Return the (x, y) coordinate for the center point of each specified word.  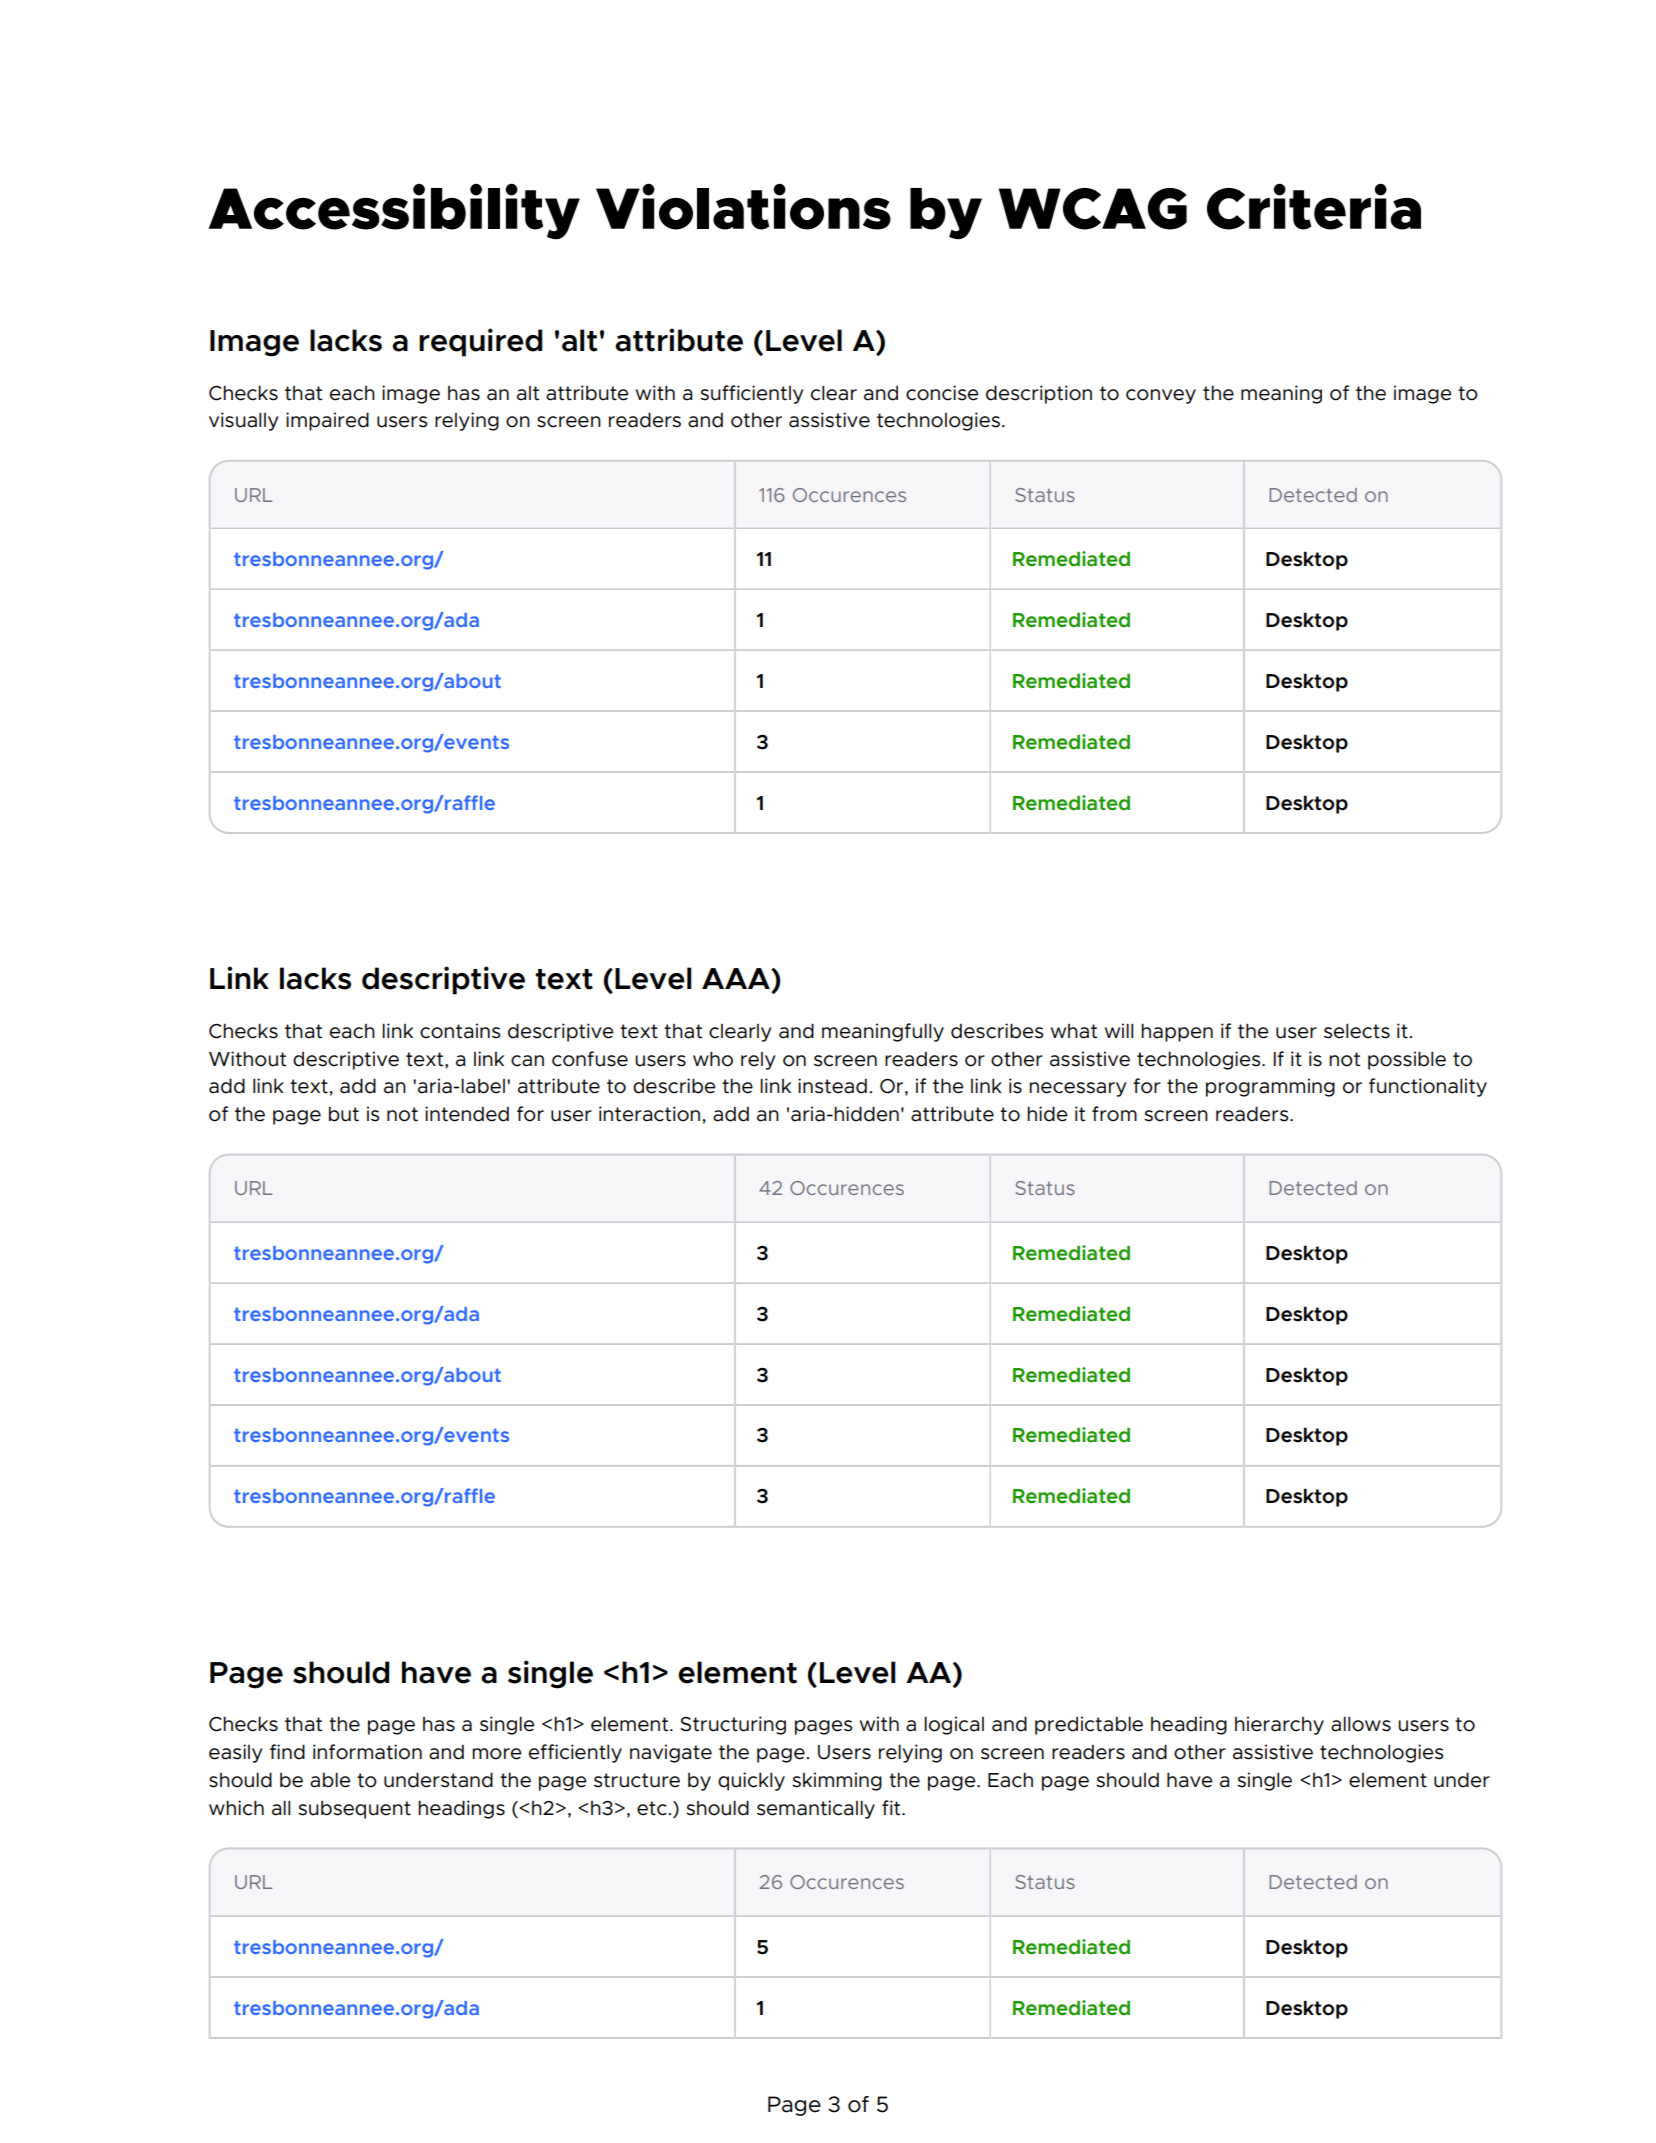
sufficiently (751, 394)
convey (1161, 396)
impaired (327, 421)
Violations (743, 206)
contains (460, 1031)
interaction (649, 1114)
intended (467, 1114)
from (1114, 1114)
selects (1357, 1031)
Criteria (1314, 206)
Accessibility (394, 211)
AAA (737, 978)
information (367, 1752)
